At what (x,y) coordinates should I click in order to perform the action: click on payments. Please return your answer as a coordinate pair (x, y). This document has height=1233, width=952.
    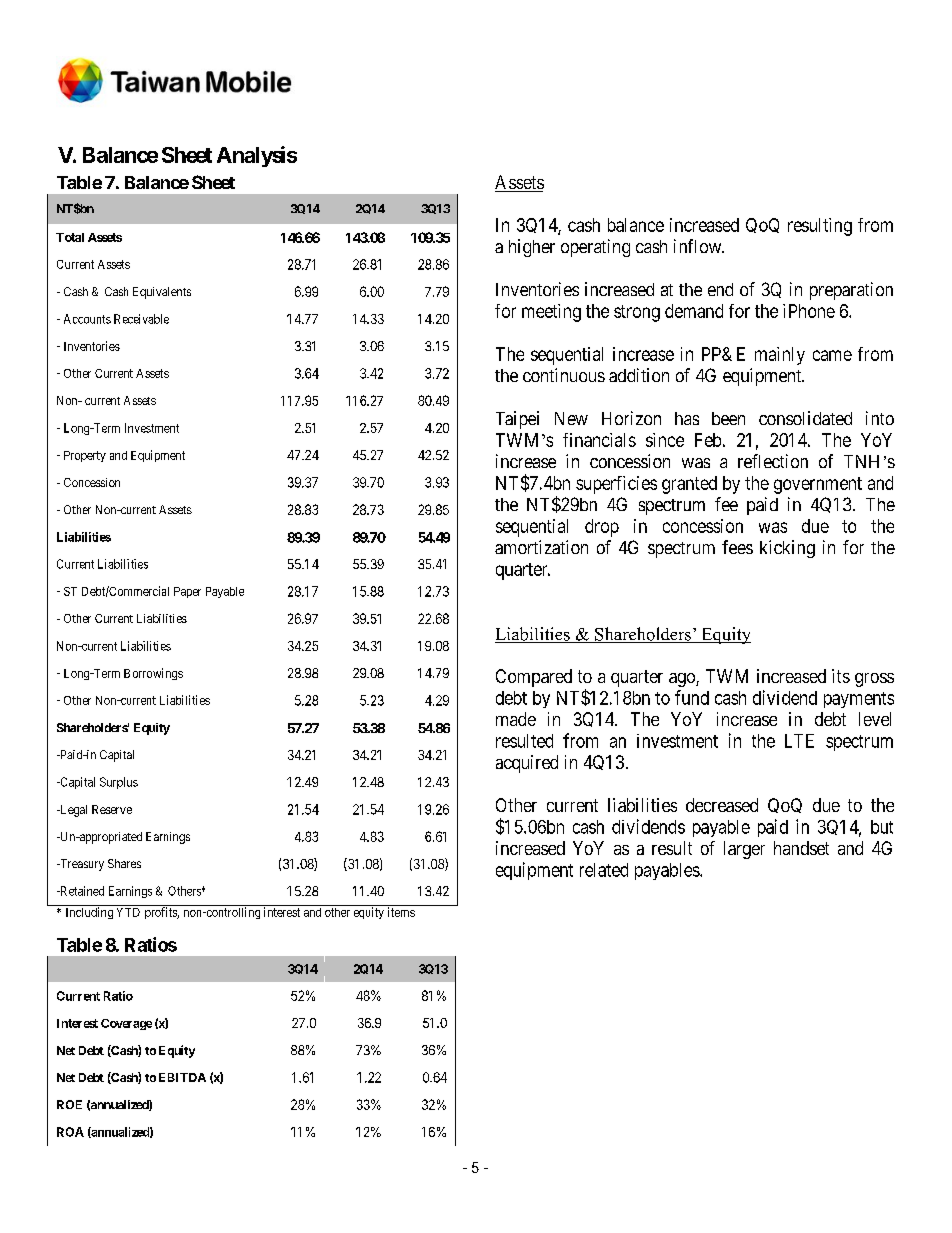
    Looking at the image, I should click on (859, 700).
